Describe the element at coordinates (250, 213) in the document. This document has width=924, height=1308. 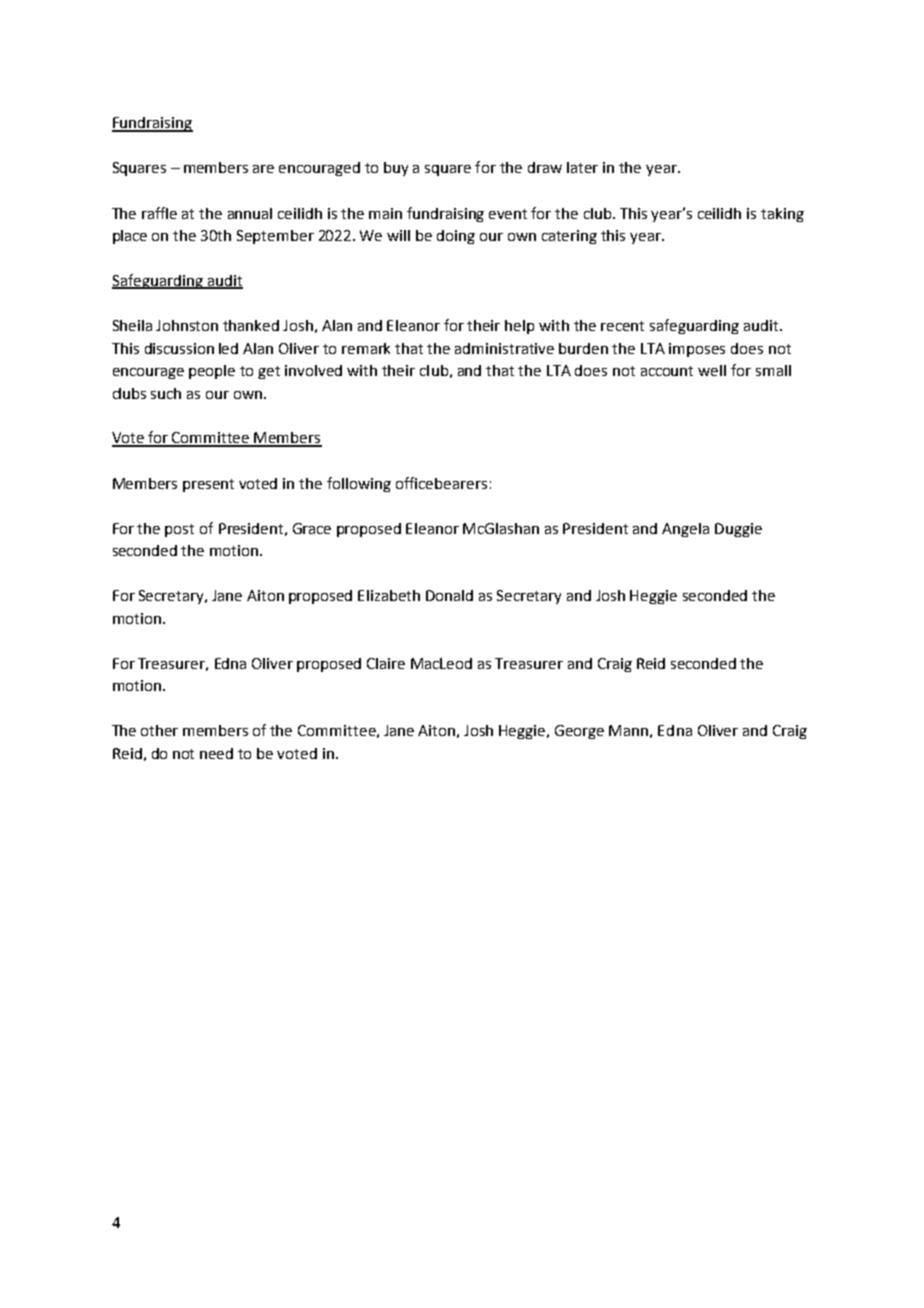
I see `annual` at that location.
